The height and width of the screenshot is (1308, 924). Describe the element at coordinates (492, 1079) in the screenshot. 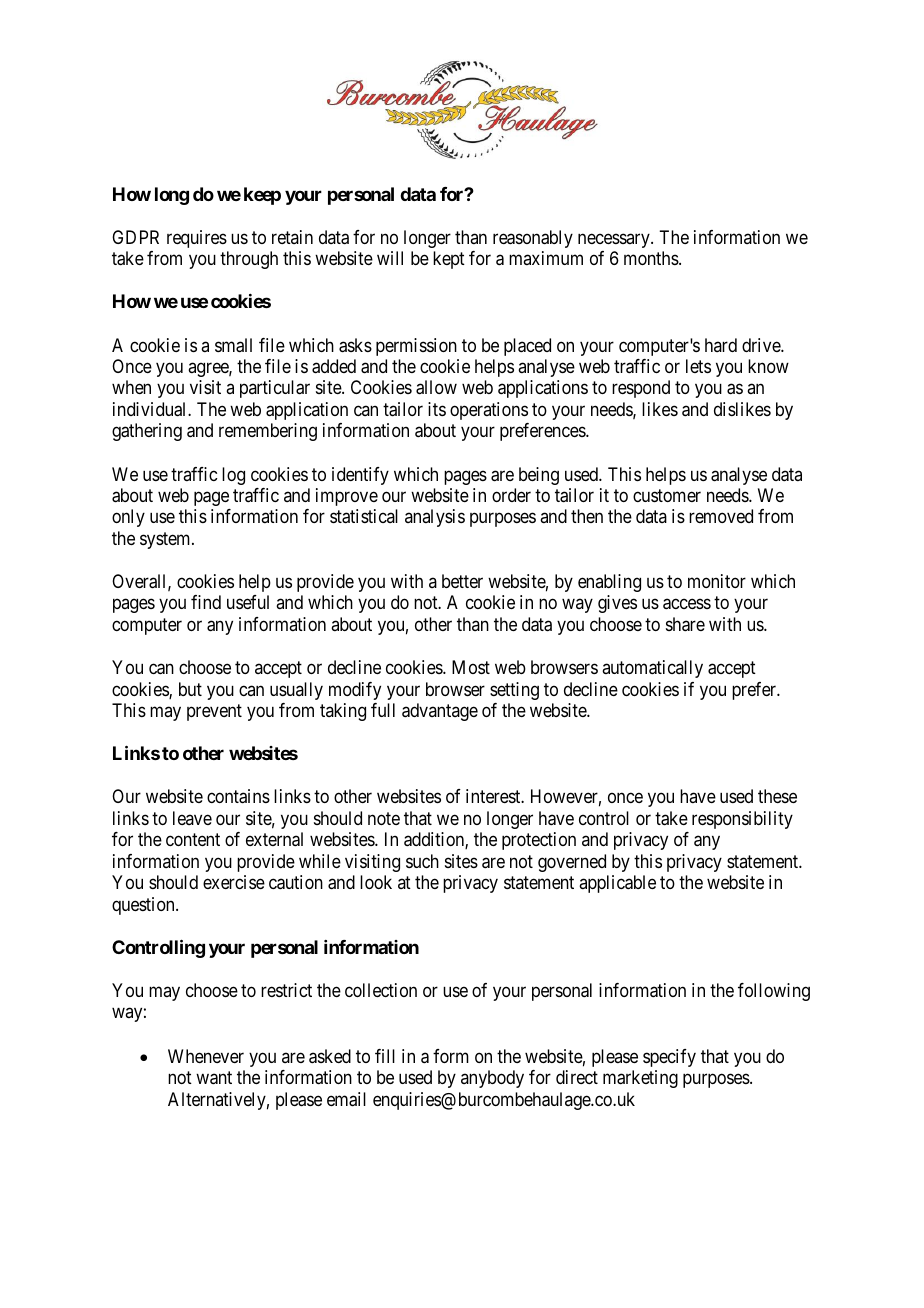

I see `anybody` at that location.
